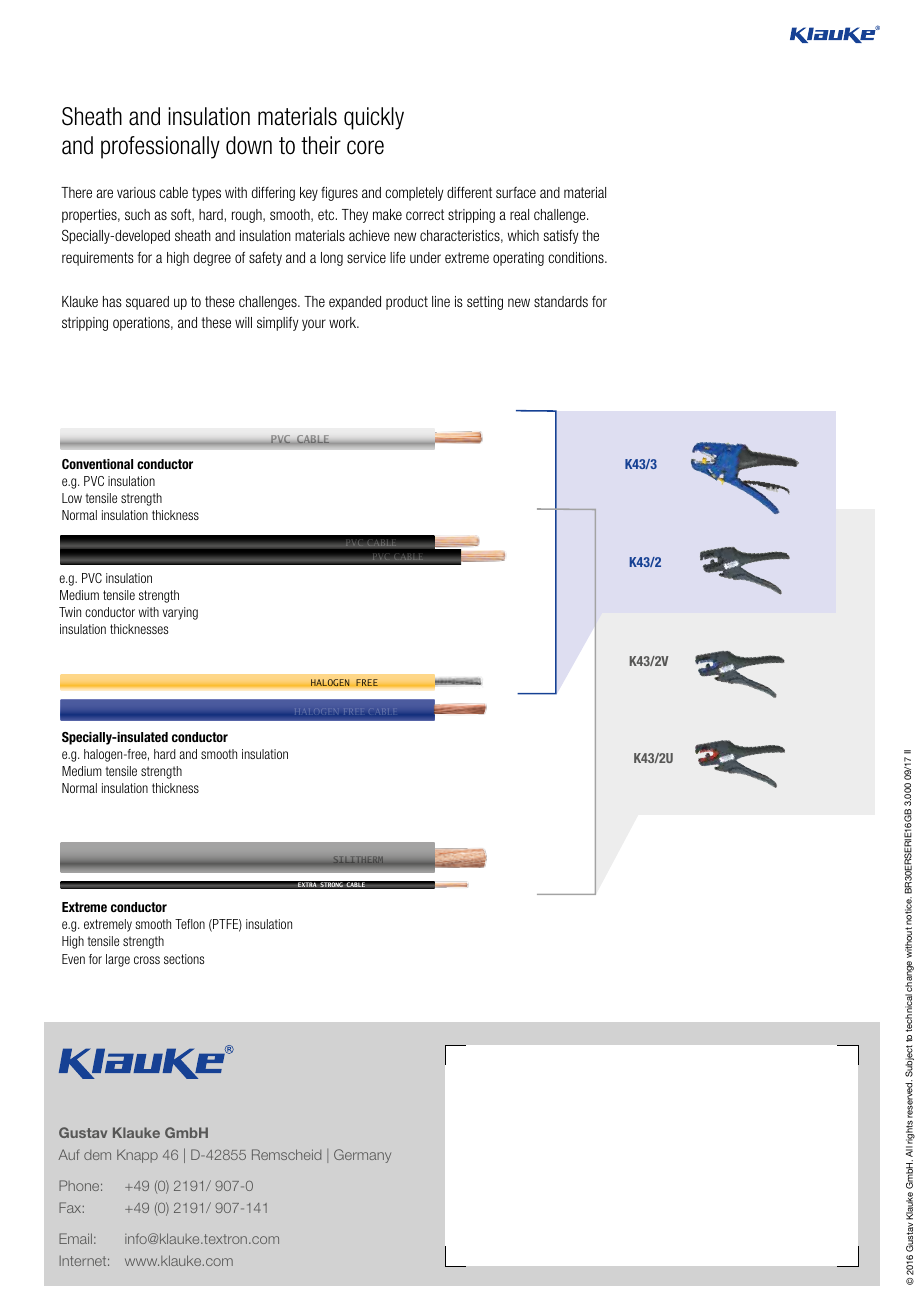  I want to click on sections, so click(184, 959).
